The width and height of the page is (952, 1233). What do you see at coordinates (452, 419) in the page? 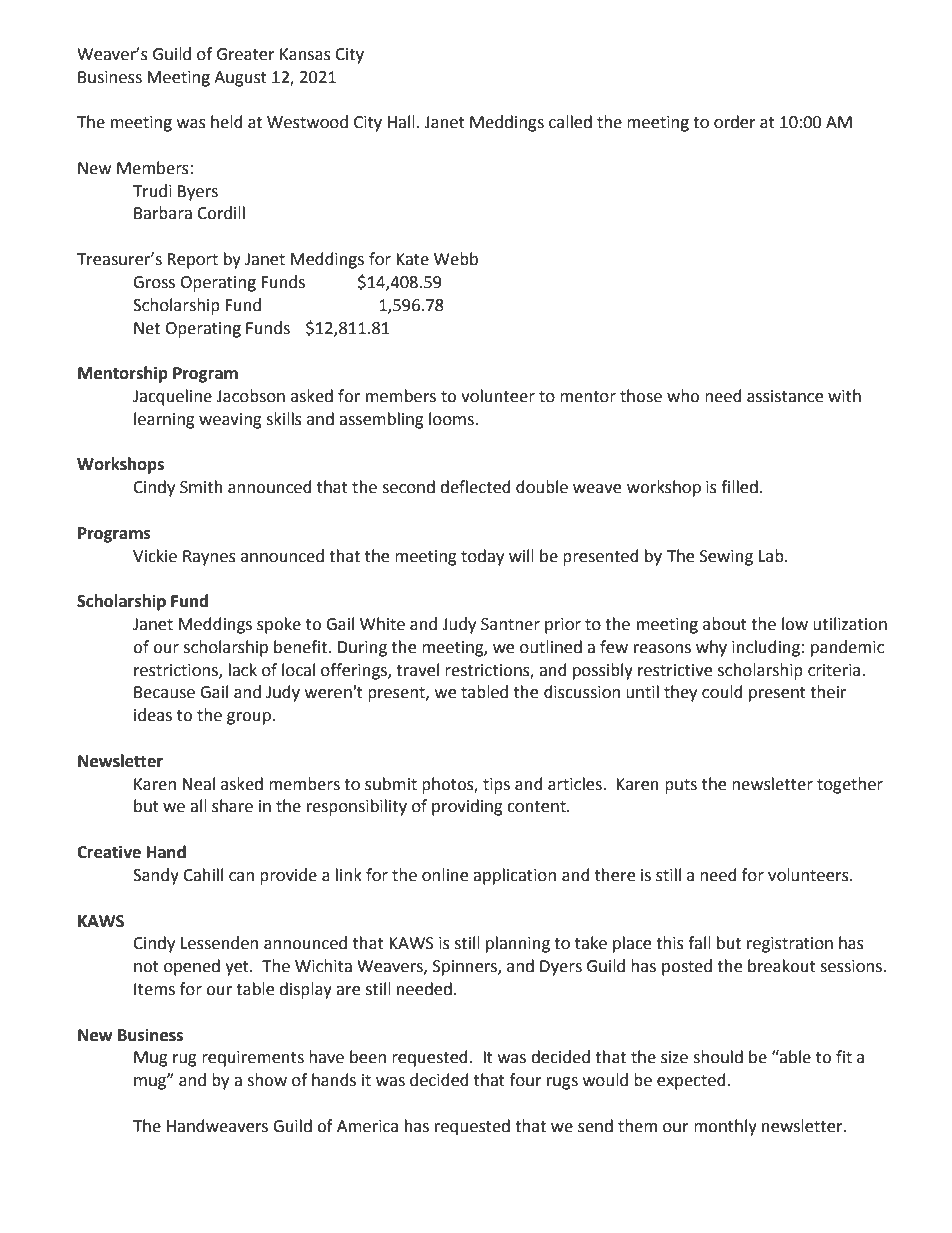
I see `looms` at bounding box center [452, 419].
